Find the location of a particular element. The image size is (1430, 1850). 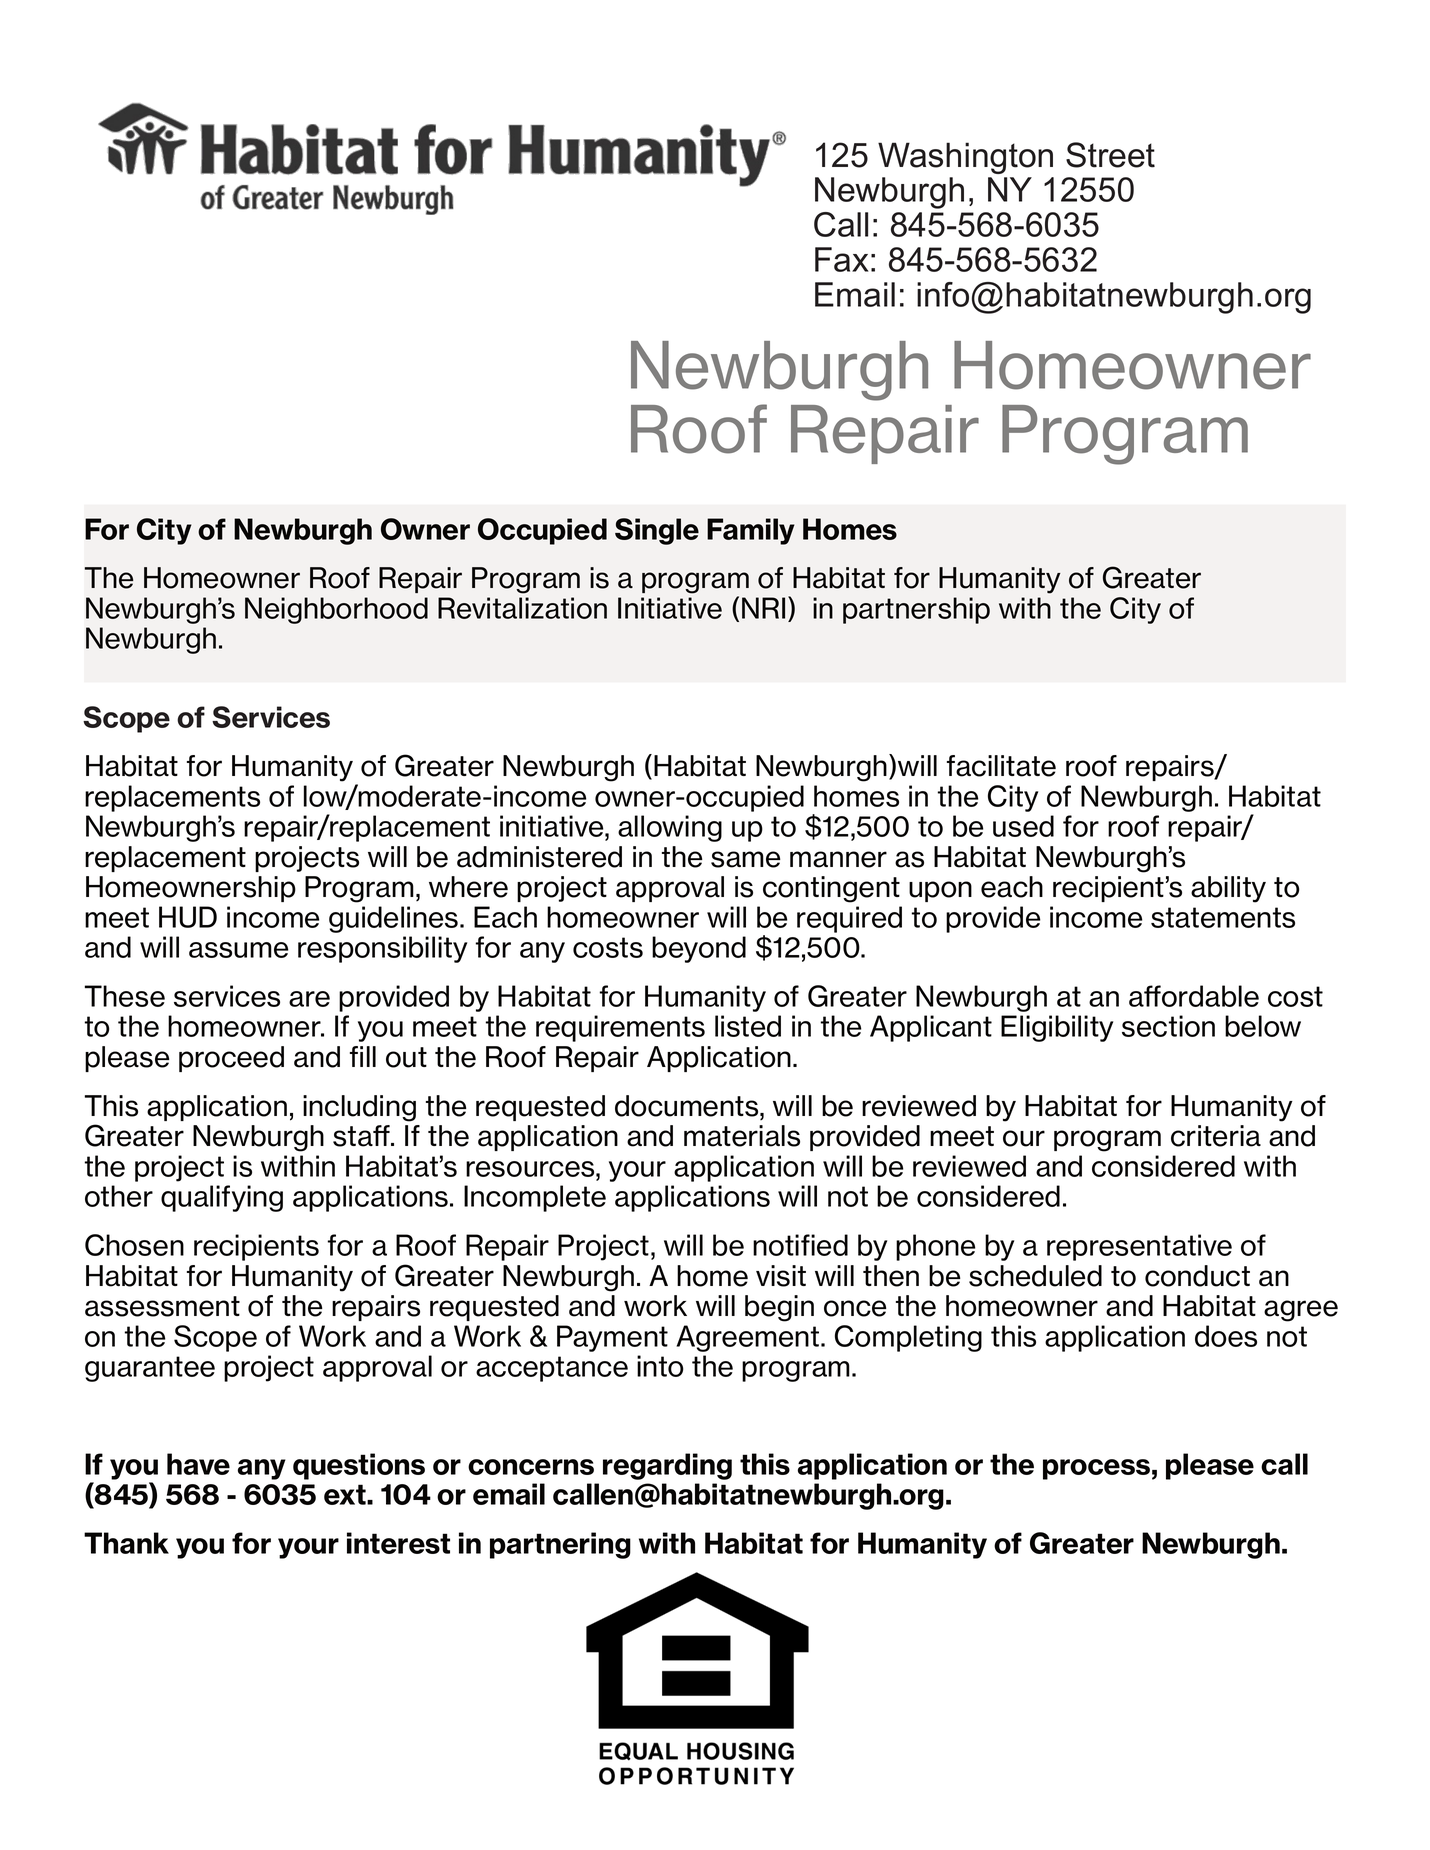

partnership is located at coordinates (916, 610).
